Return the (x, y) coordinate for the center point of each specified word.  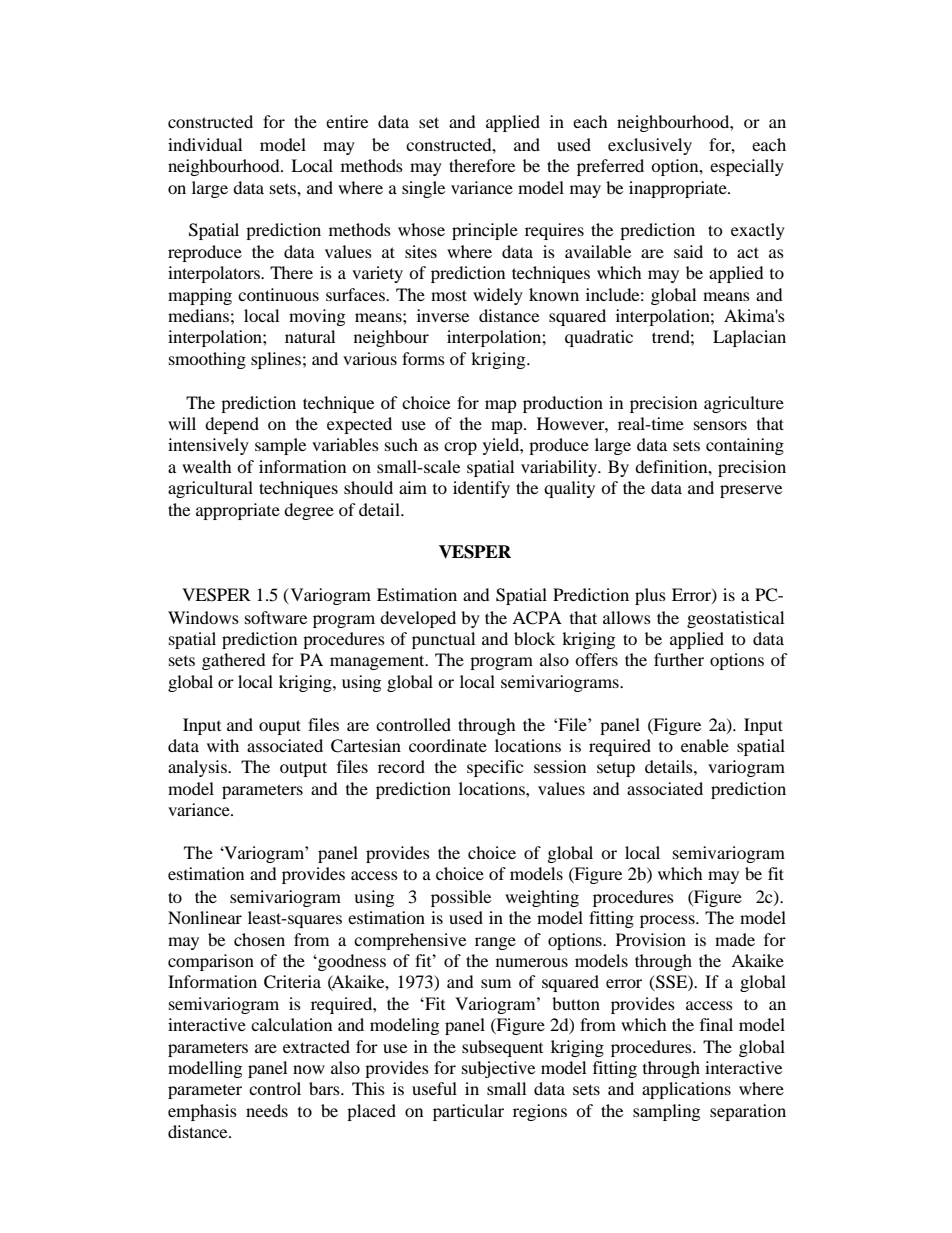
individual (205, 144)
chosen (259, 939)
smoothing (207, 360)
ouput (280, 727)
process (668, 921)
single (423, 189)
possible (461, 898)
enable (705, 745)
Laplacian (749, 338)
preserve (751, 491)
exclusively (650, 146)
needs (267, 1110)
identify (481, 489)
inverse (443, 315)
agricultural (210, 489)
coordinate (448, 745)
